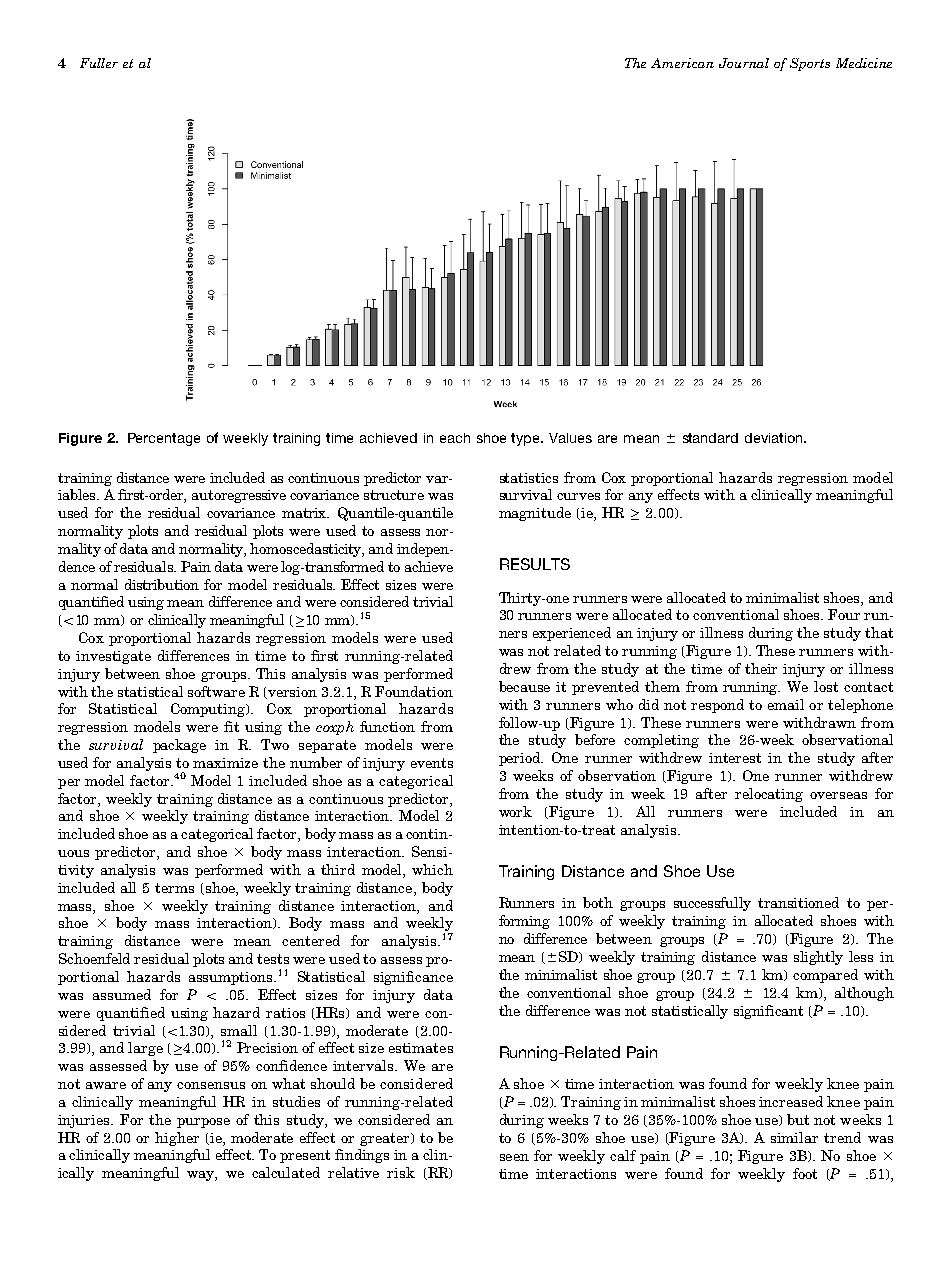  What do you see at coordinates (514, 1157) in the screenshot?
I see `seen` at bounding box center [514, 1157].
